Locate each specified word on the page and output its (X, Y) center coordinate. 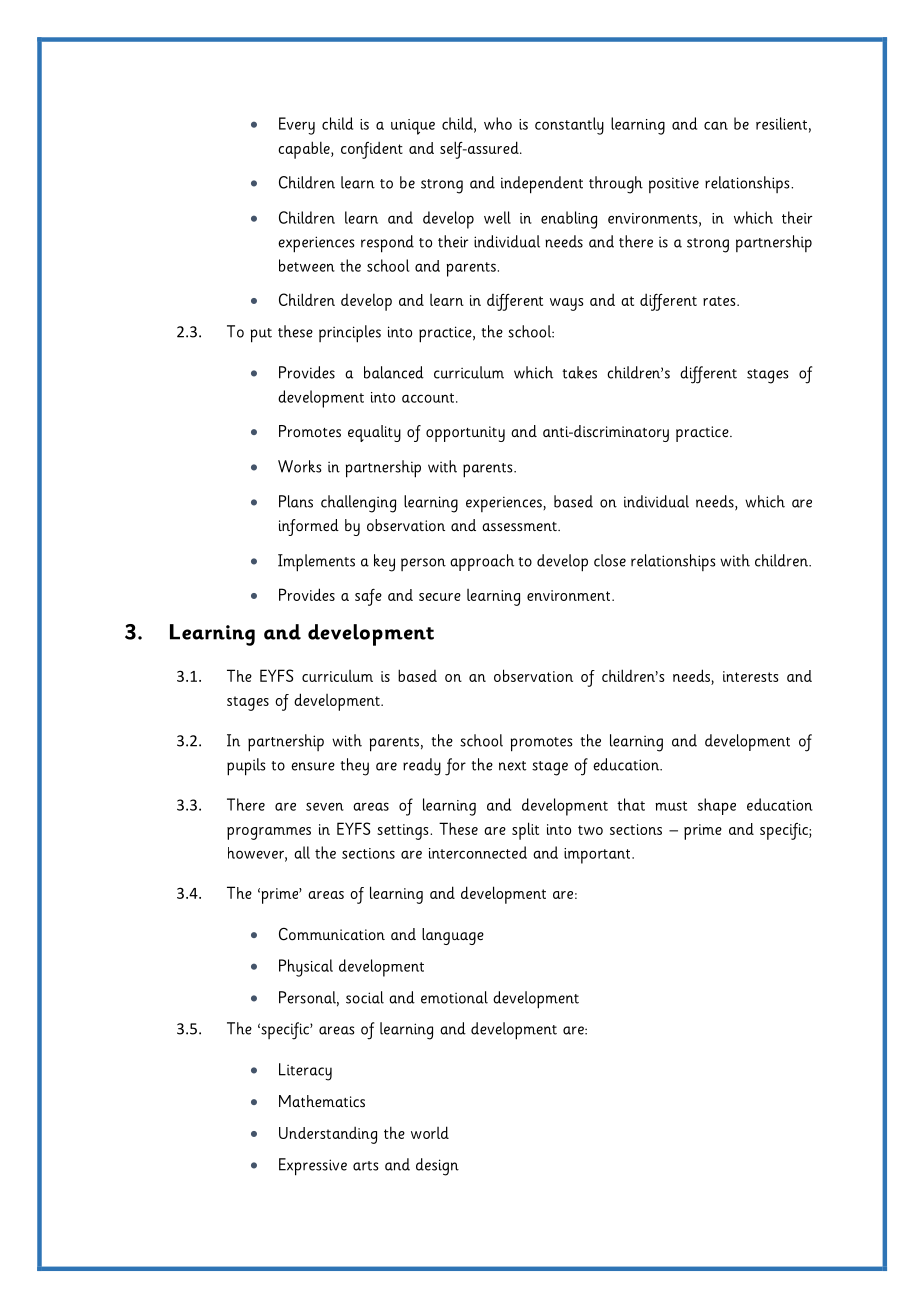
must (671, 806)
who (498, 123)
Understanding (328, 1135)
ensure (313, 766)
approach (482, 562)
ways (566, 304)
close (610, 560)
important (598, 856)
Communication (332, 934)
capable (305, 150)
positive (674, 185)
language (453, 936)
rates (720, 301)
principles (350, 334)
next (512, 766)
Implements (316, 563)
